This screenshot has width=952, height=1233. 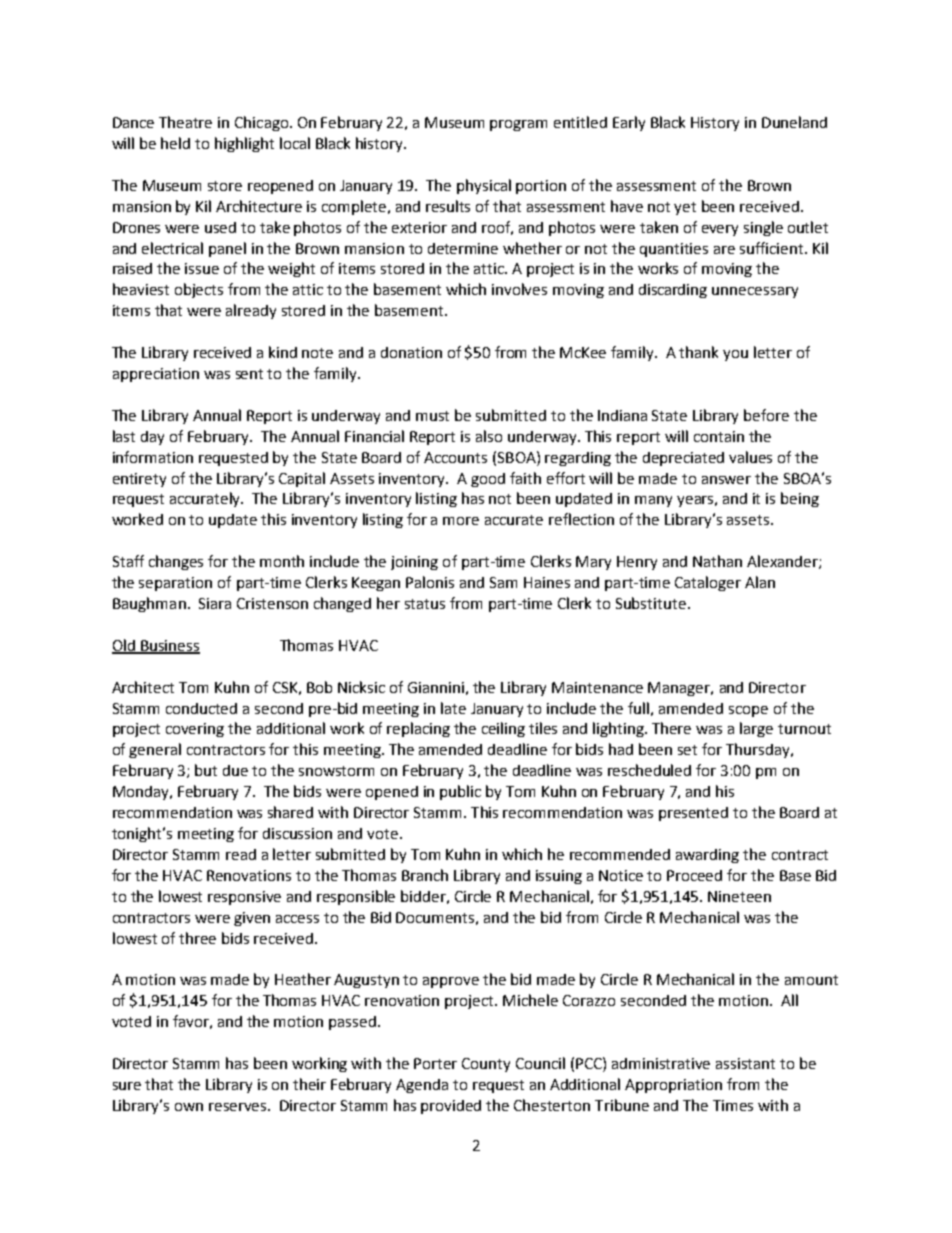 What do you see at coordinates (175, 143) in the screenshot?
I see `held` at bounding box center [175, 143].
